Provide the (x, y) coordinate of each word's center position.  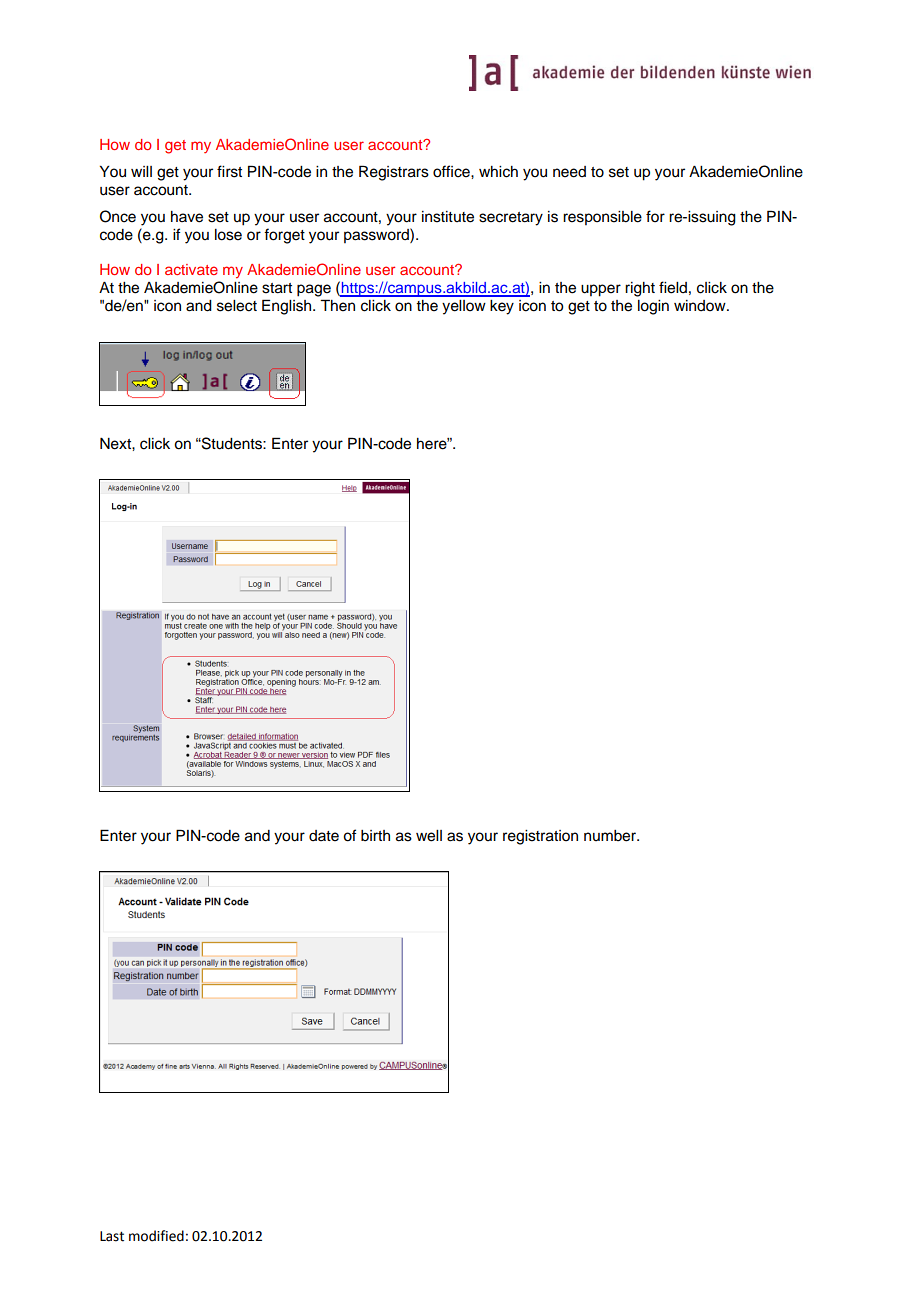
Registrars (394, 173)
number (611, 836)
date (324, 836)
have (187, 217)
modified (156, 1236)
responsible (602, 218)
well (429, 836)
